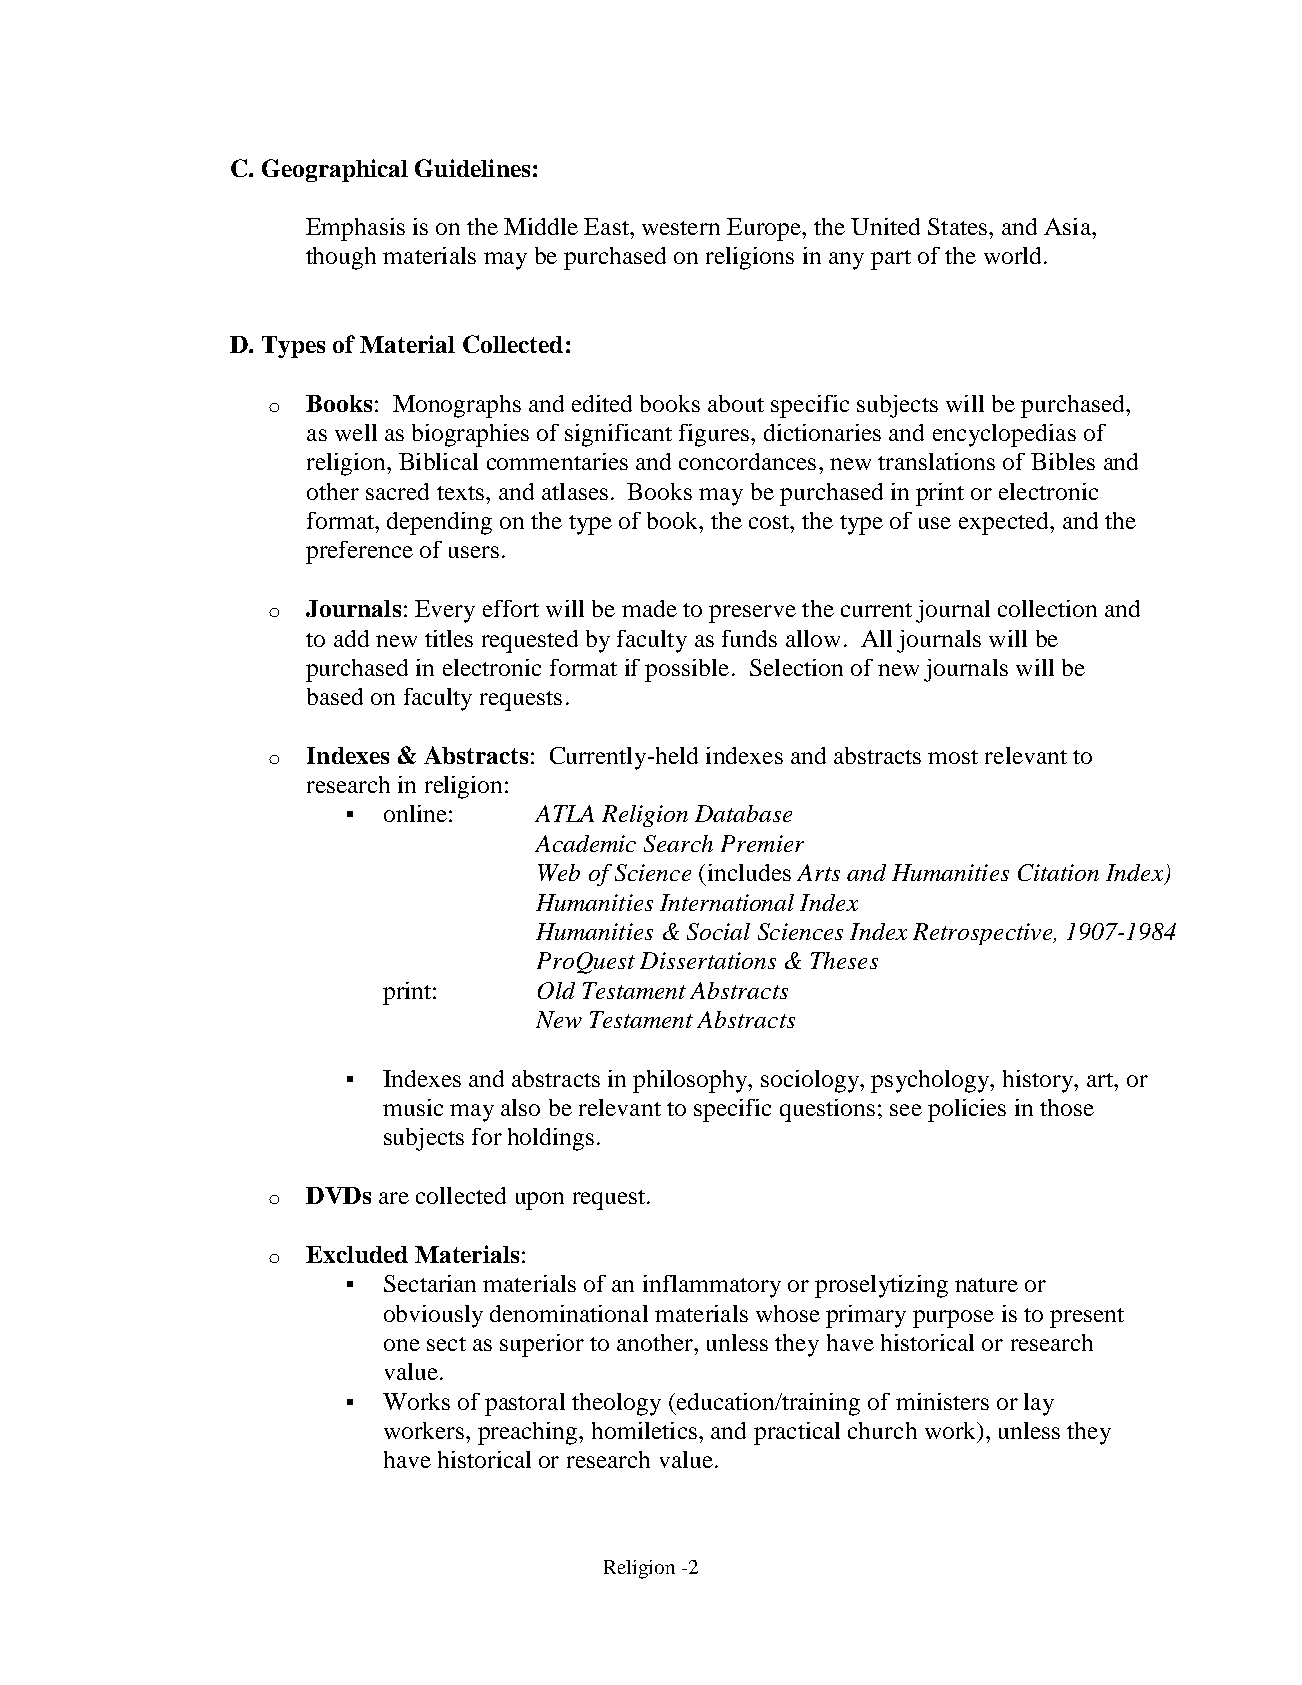  What do you see at coordinates (472, 168) in the document?
I see `Guidelines` at bounding box center [472, 168].
